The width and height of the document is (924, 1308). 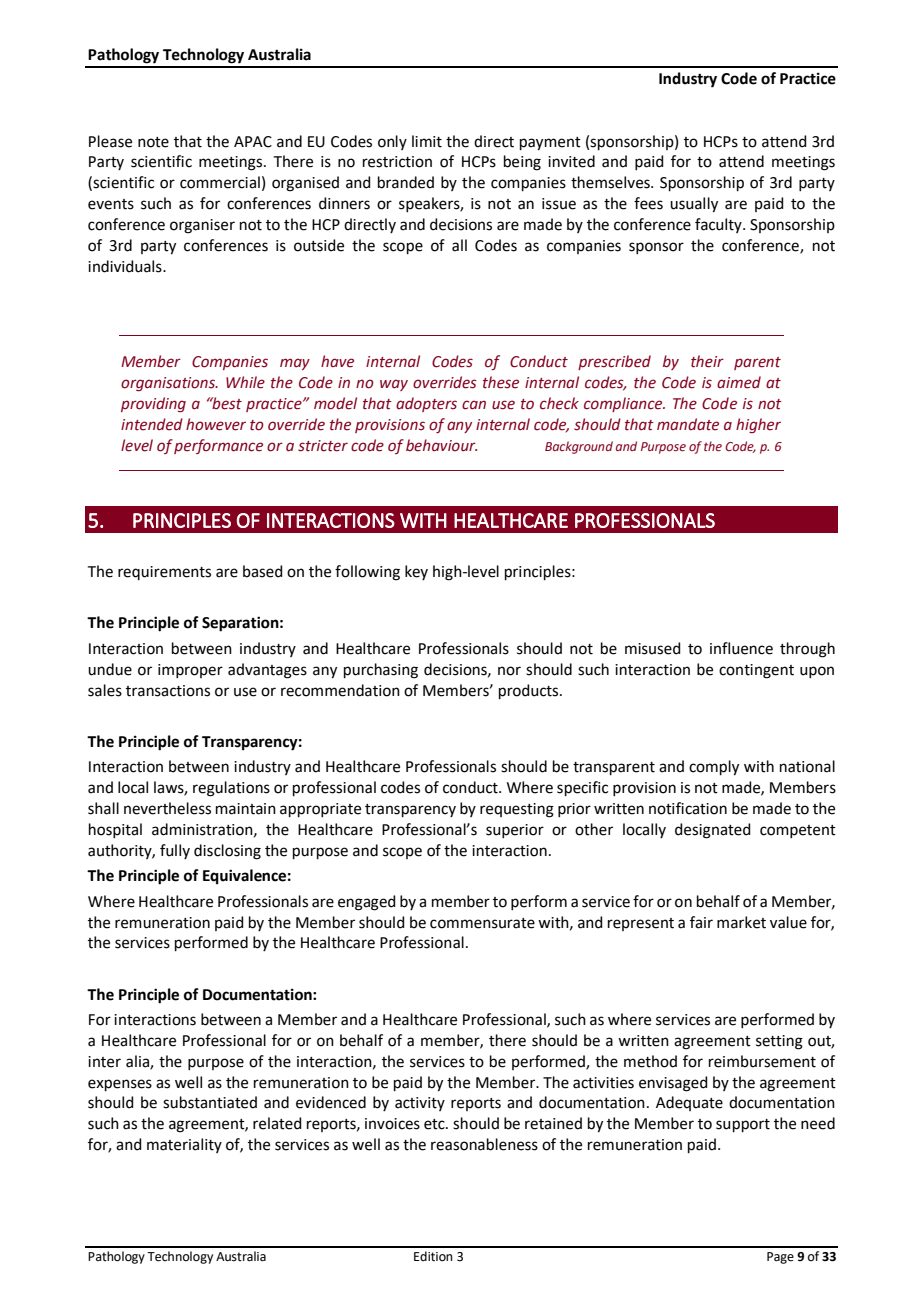 I want to click on Edition, so click(x=433, y=1256).
